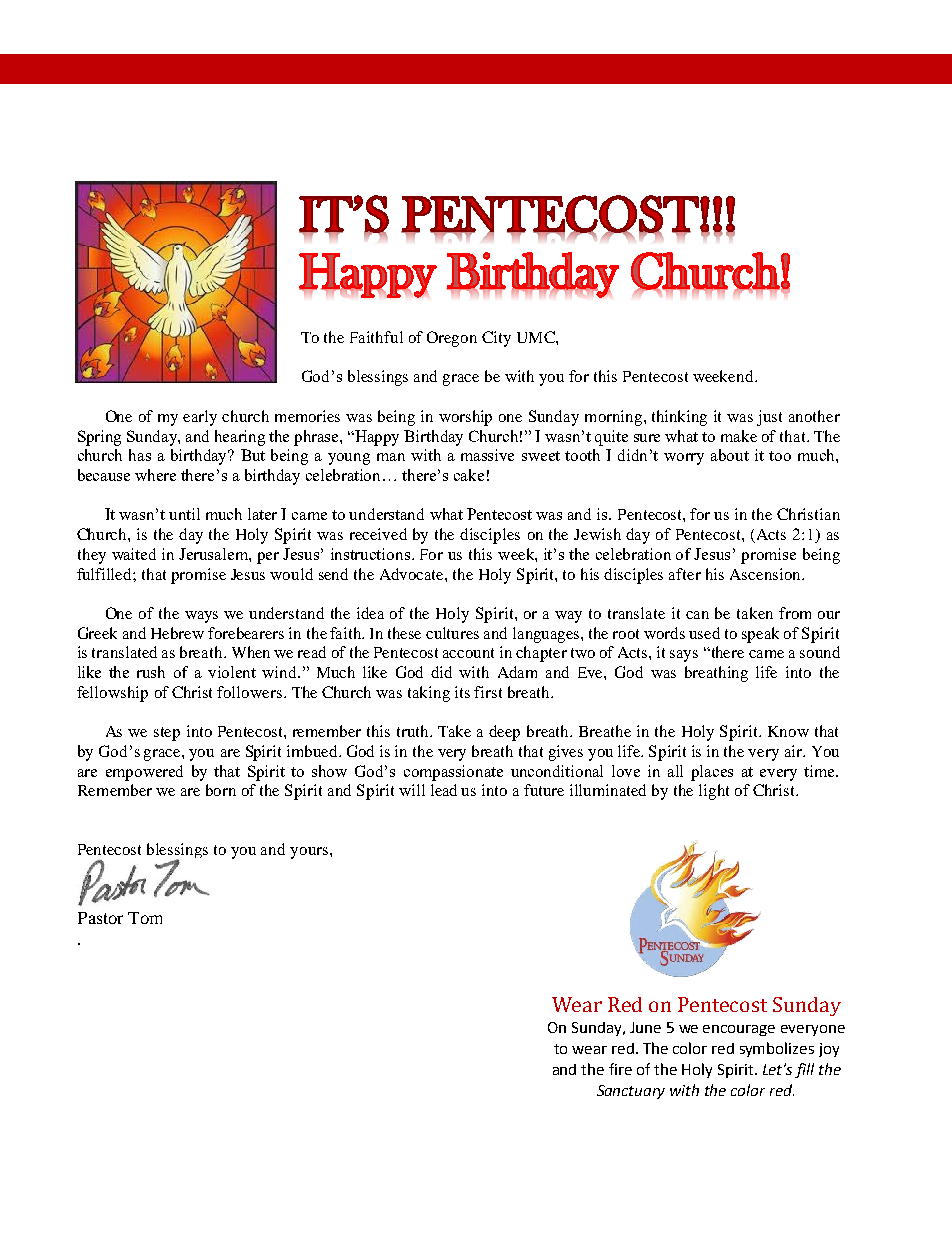 The height and width of the page is (1233, 952). What do you see at coordinates (452, 339) in the page?
I see `Oregon` at bounding box center [452, 339].
